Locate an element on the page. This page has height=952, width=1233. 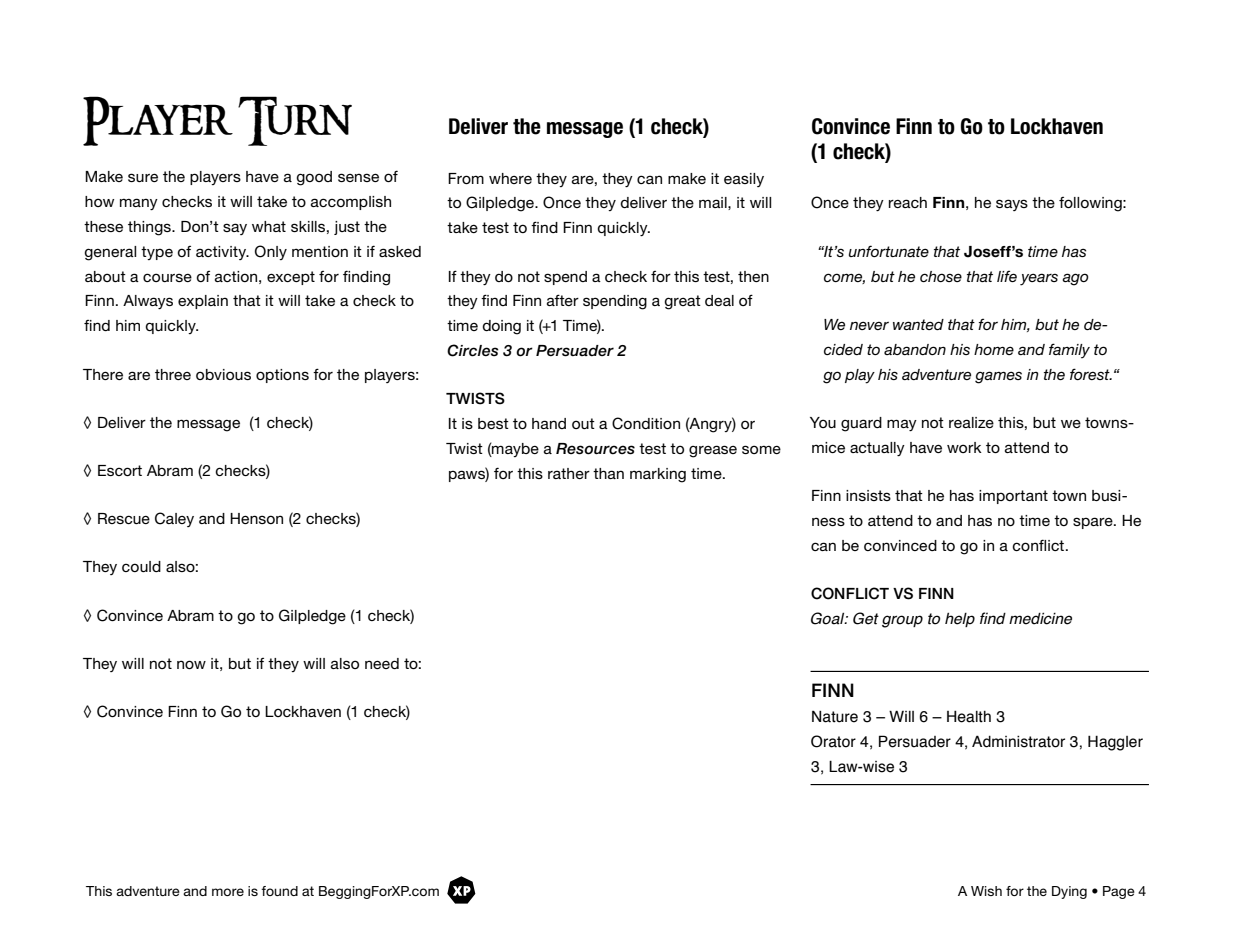
explain is located at coordinates (203, 302).
